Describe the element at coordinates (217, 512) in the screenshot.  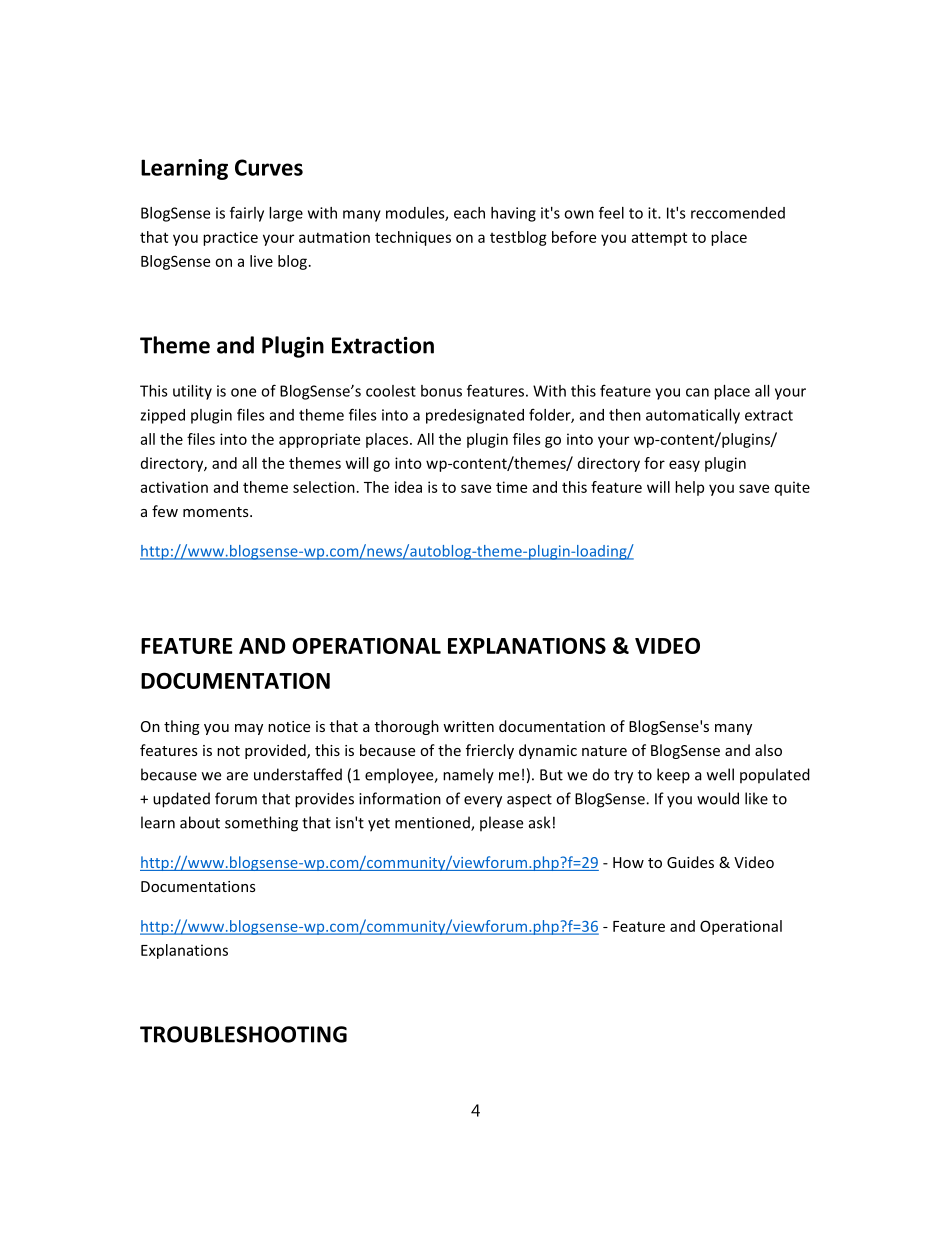
I see `moments` at that location.
